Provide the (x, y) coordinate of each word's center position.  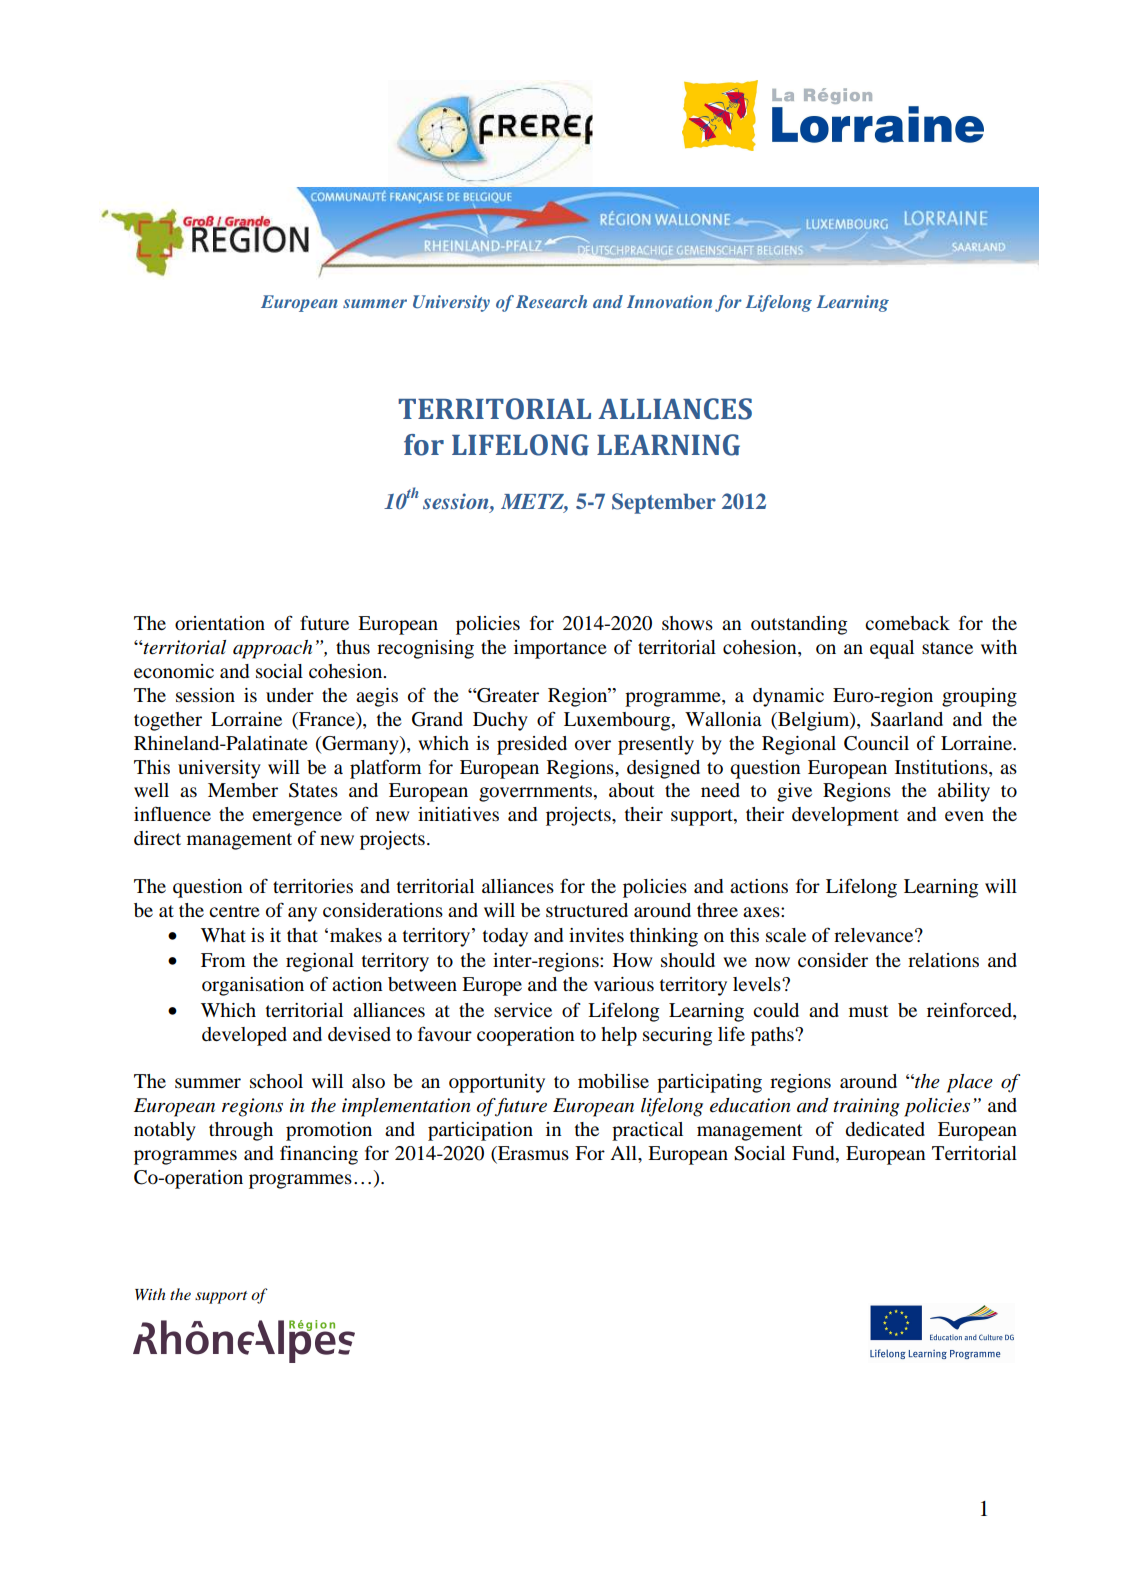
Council (876, 743)
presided (532, 745)
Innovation (669, 301)
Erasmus (532, 1154)
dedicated (885, 1129)
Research (551, 301)
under (290, 695)
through (241, 1131)
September (664, 503)
